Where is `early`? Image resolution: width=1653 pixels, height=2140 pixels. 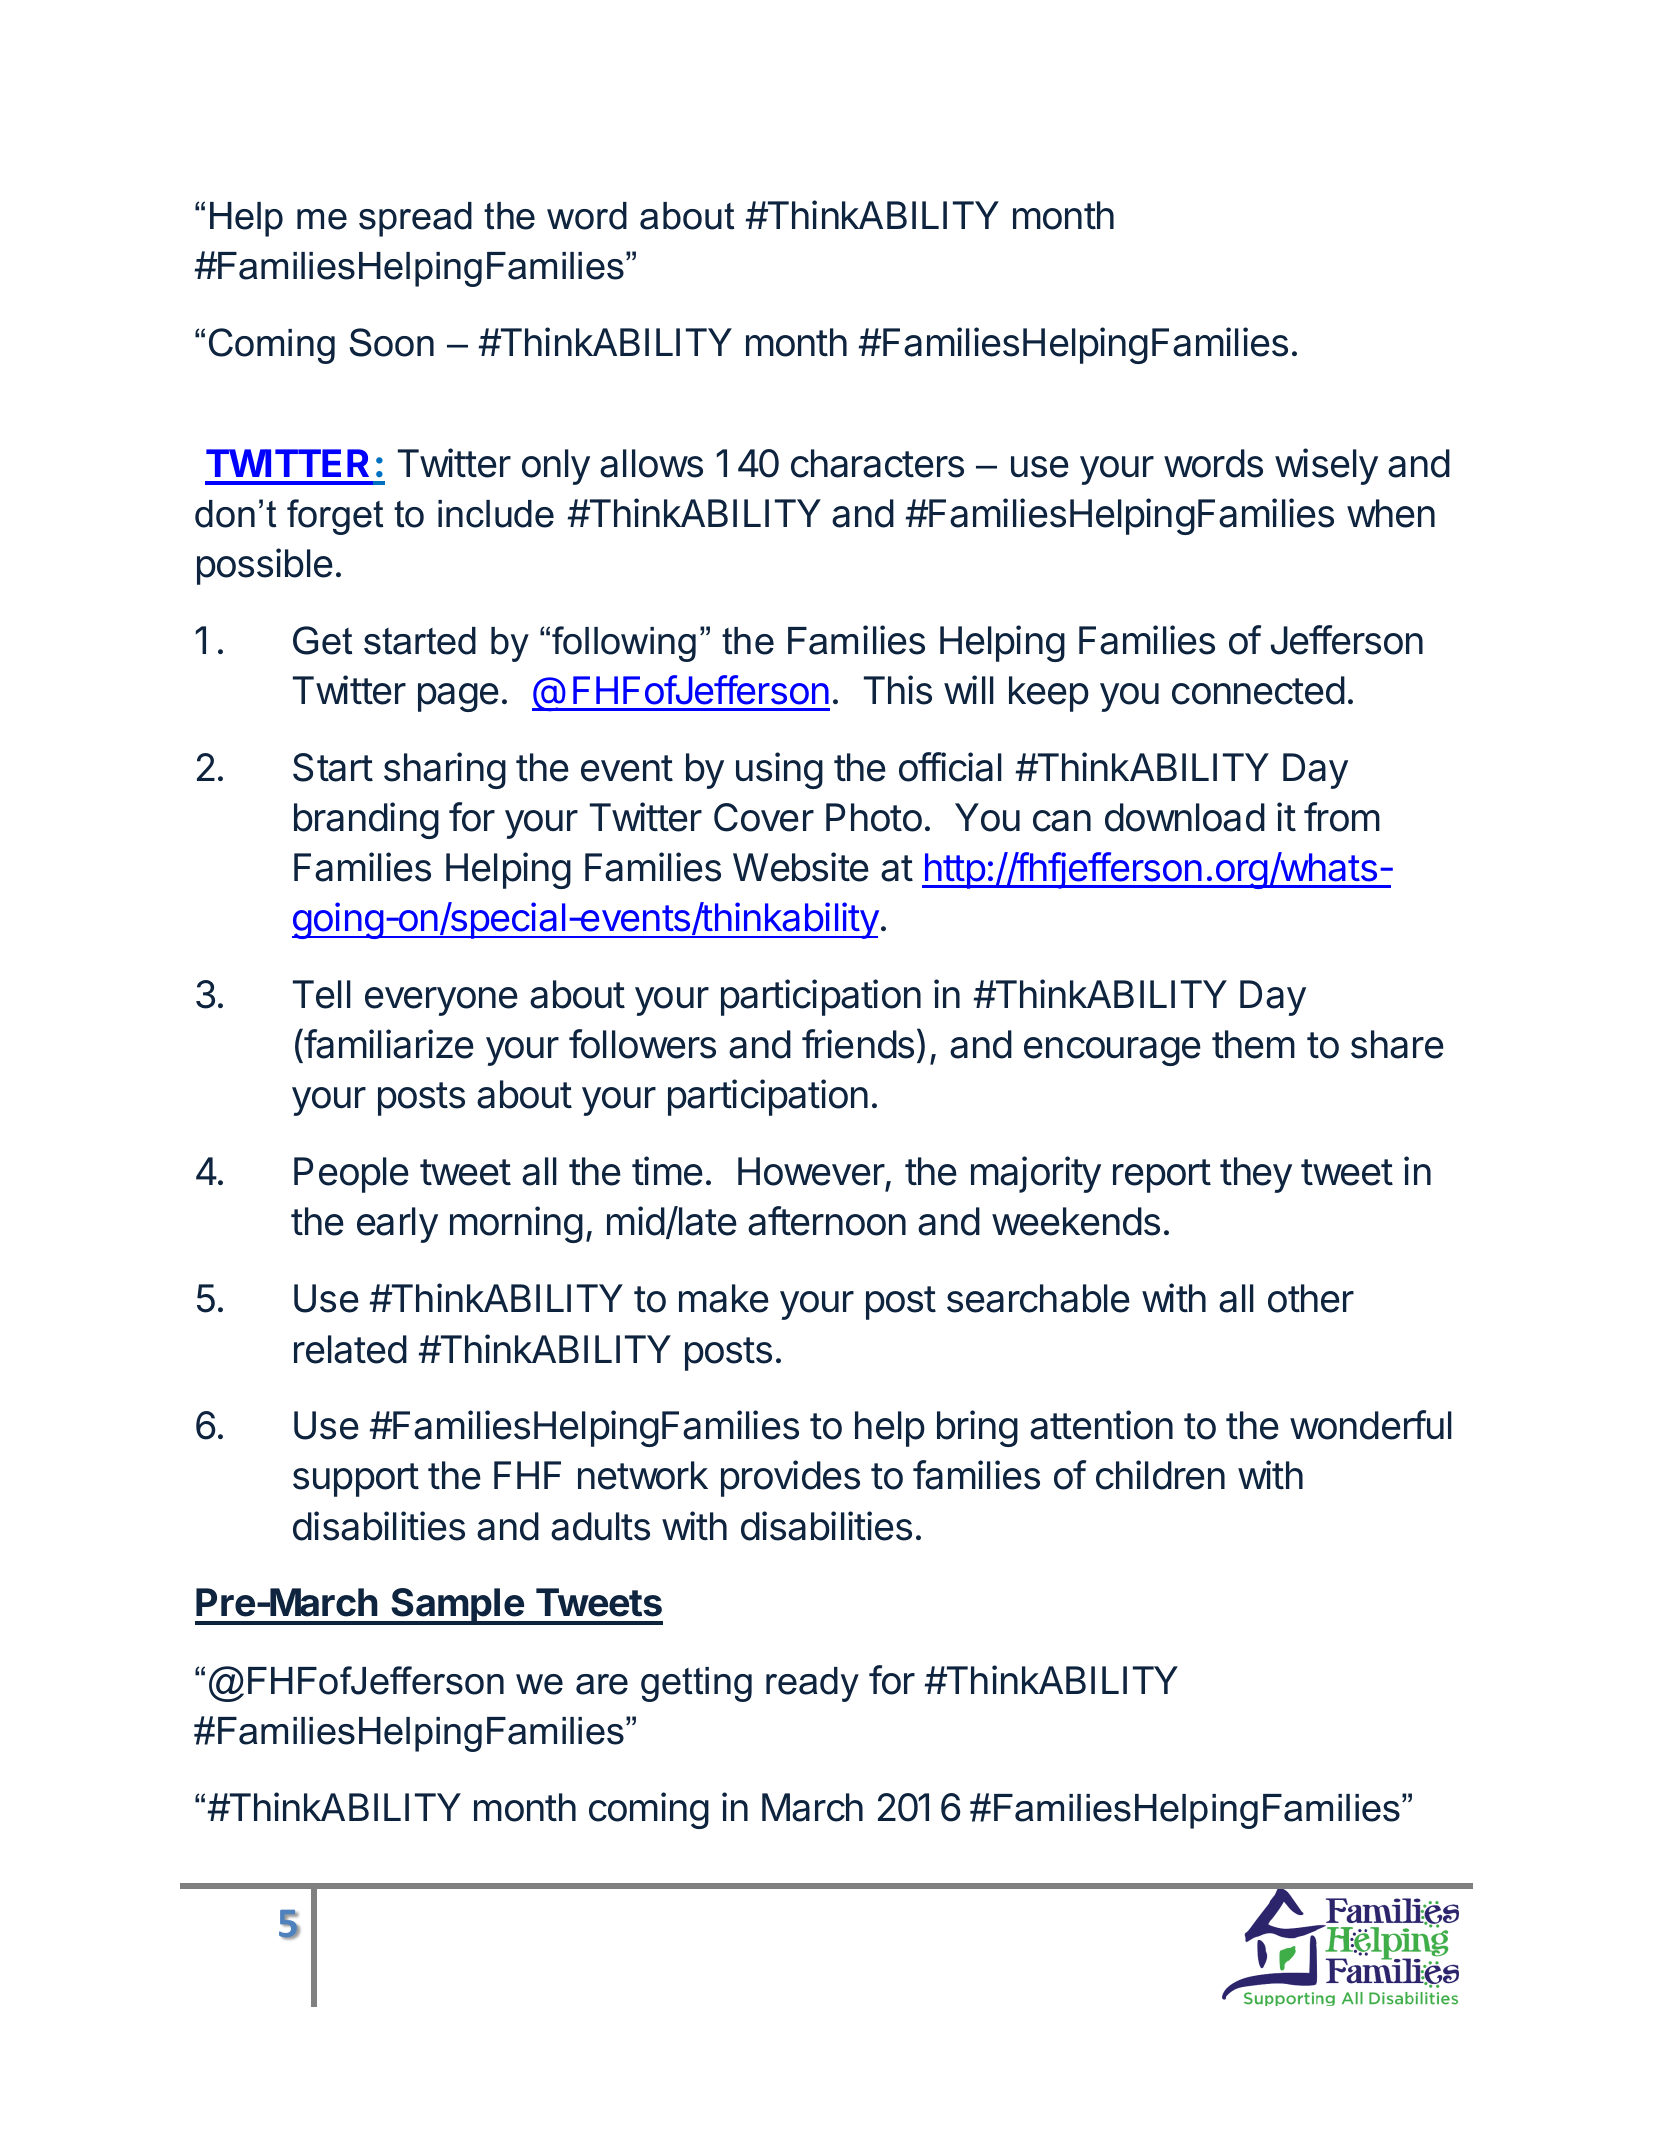 early is located at coordinates (397, 1225).
